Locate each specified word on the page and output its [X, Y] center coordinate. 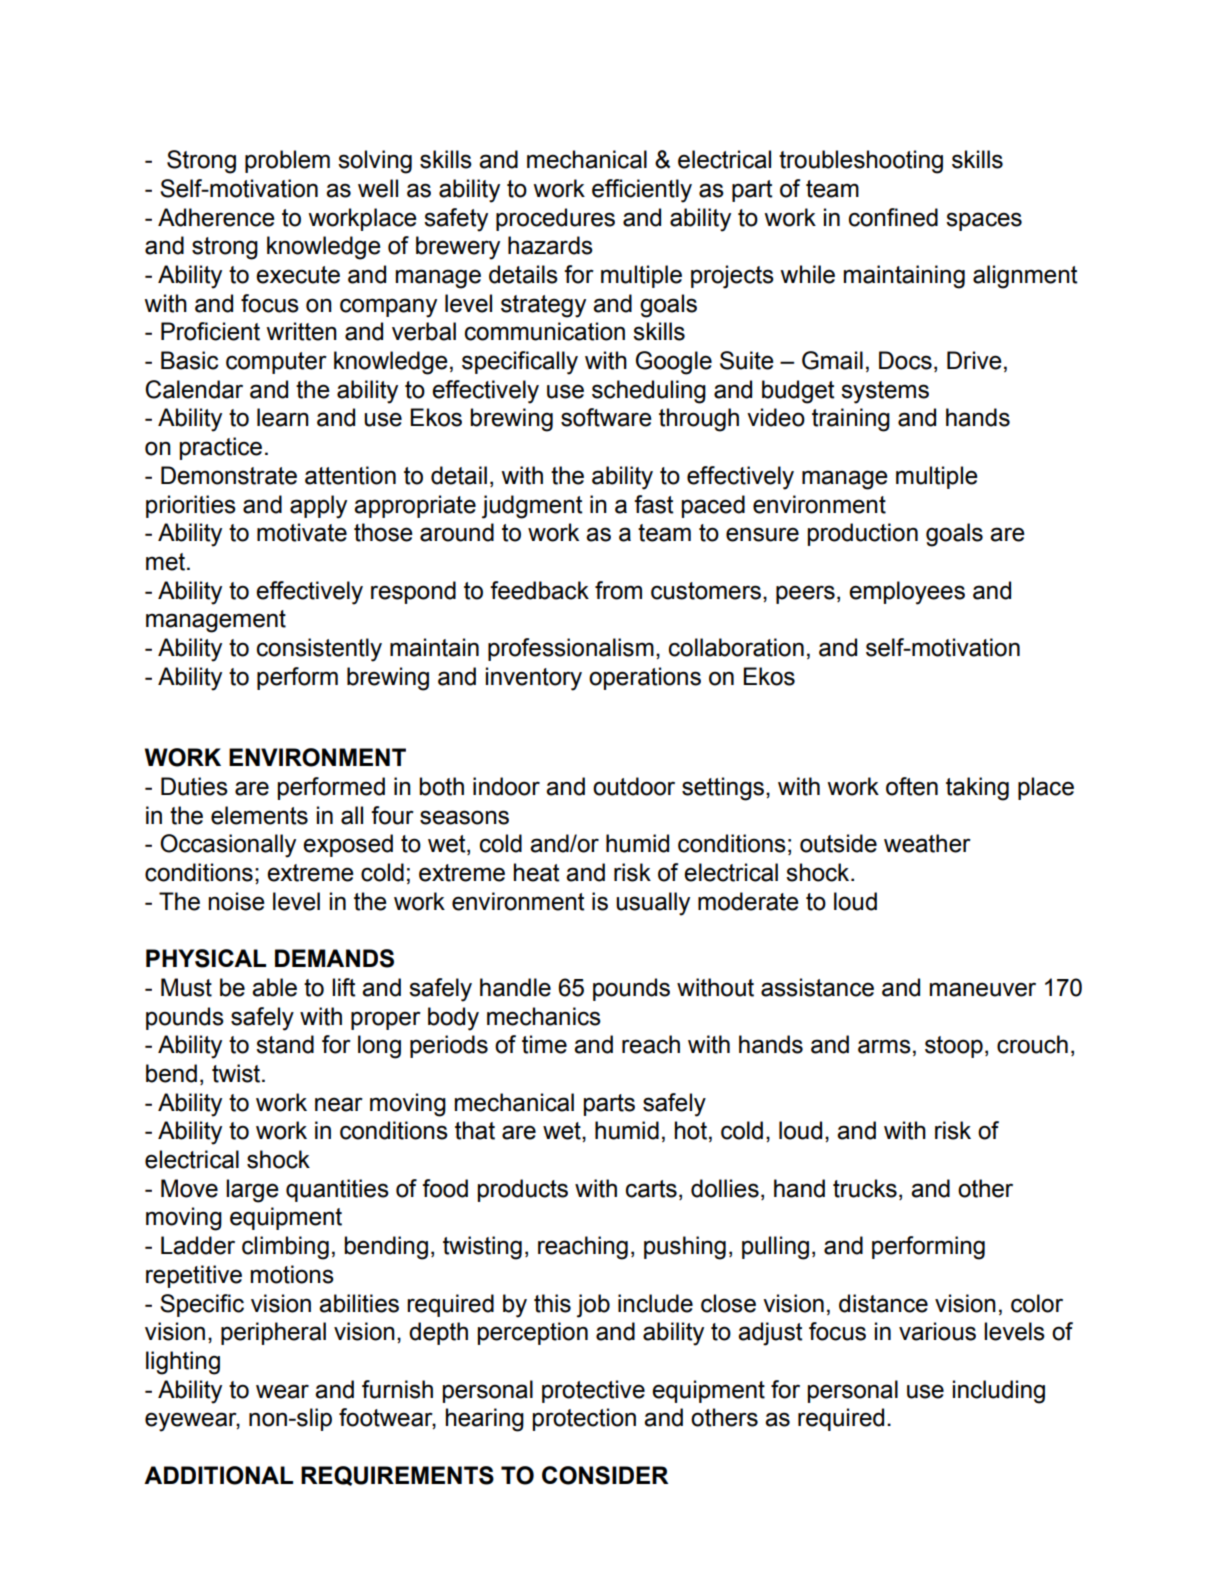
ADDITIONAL [218, 1475]
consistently [319, 650]
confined [893, 217]
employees [907, 593]
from [618, 590]
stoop [954, 1047]
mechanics [544, 1016]
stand [285, 1044]
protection [584, 1419]
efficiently [642, 191]
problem [287, 161]
